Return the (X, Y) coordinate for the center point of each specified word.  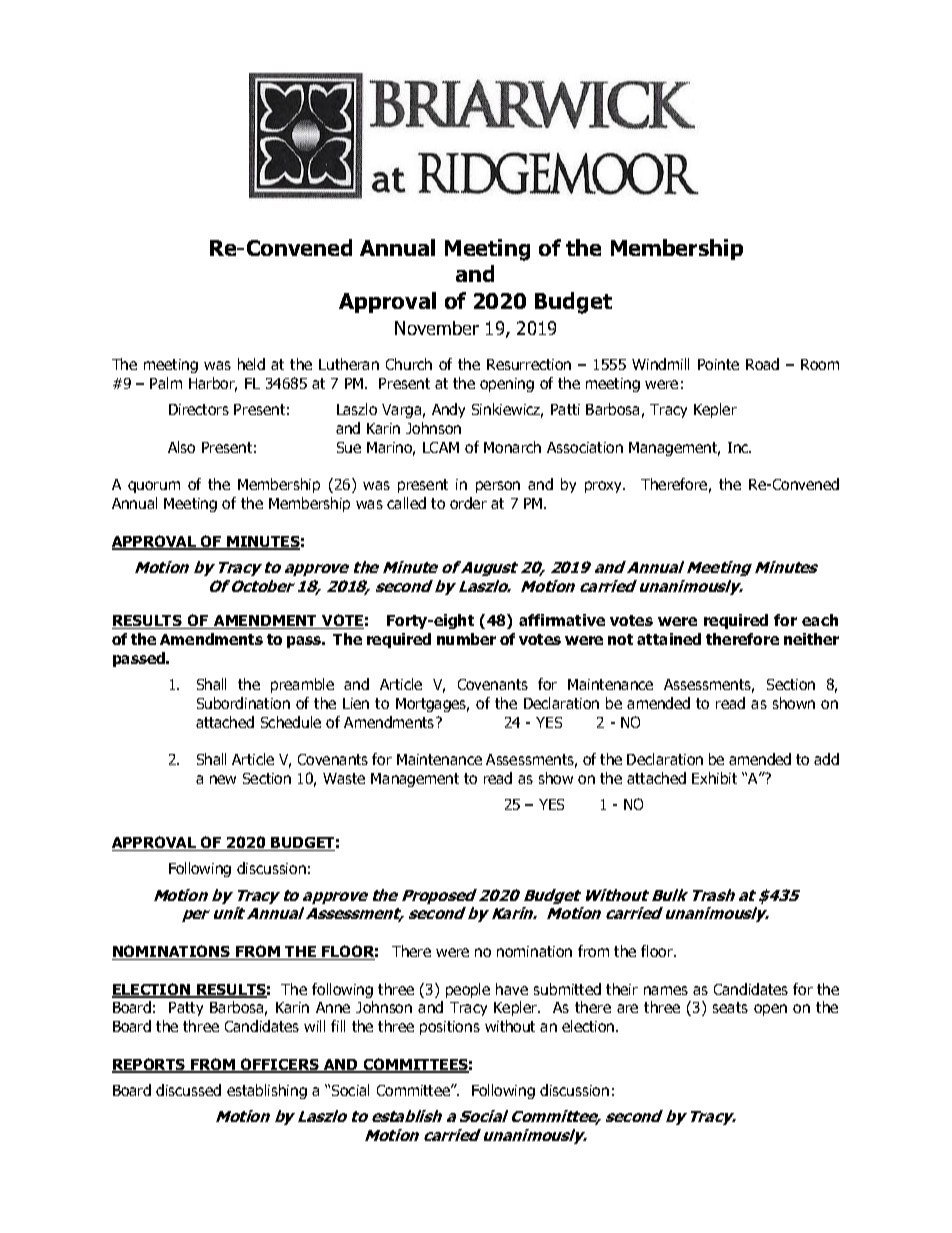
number (466, 639)
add (826, 759)
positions (450, 1028)
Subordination (243, 703)
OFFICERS (280, 1065)
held (251, 364)
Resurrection (529, 364)
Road (762, 364)
